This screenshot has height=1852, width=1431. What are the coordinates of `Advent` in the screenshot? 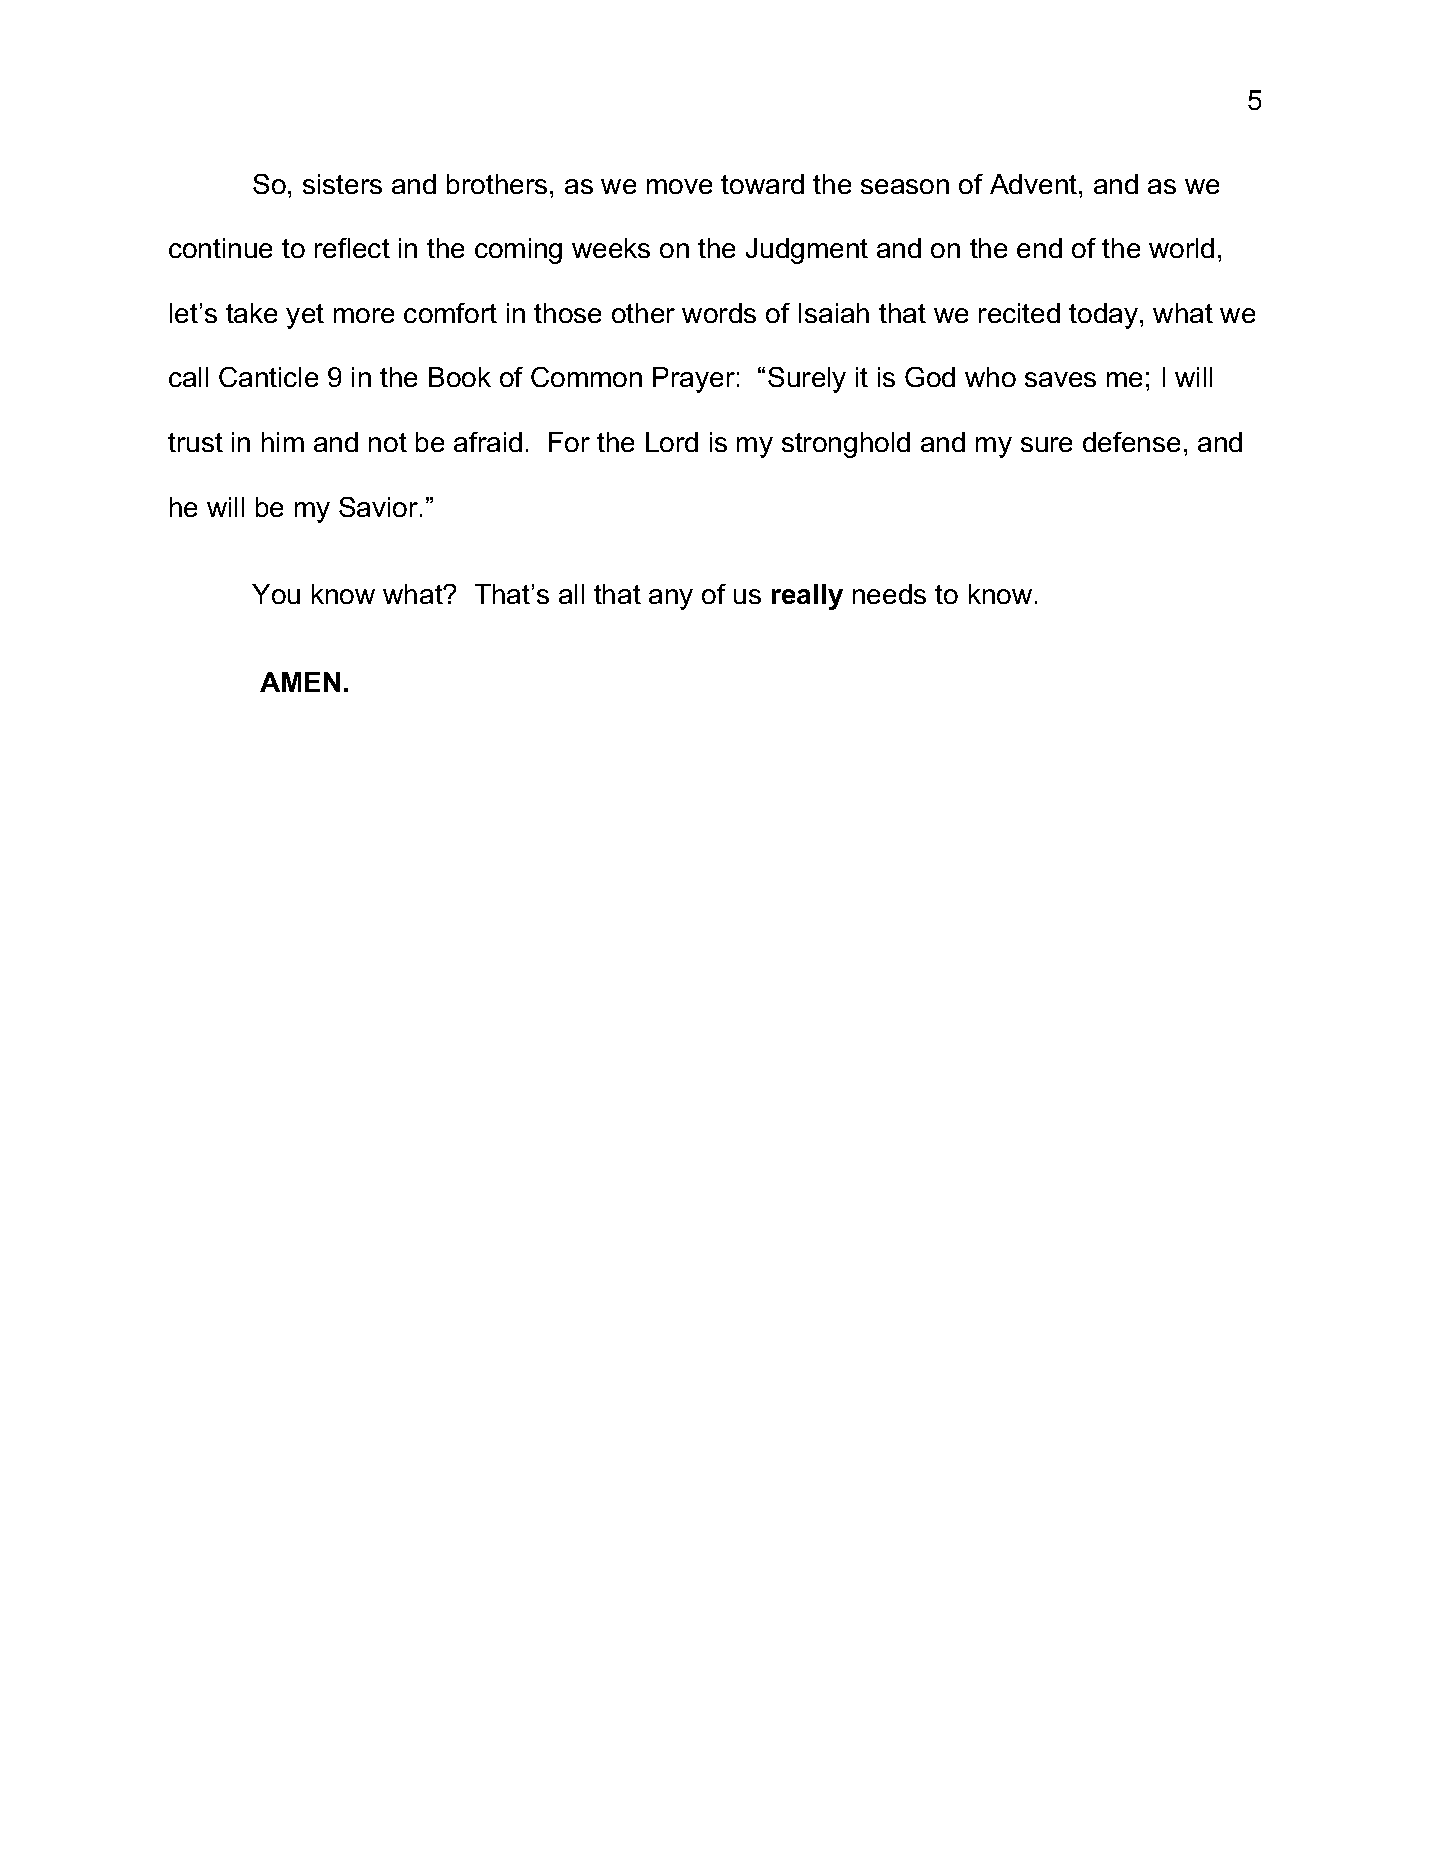 It's located at (1035, 184).
